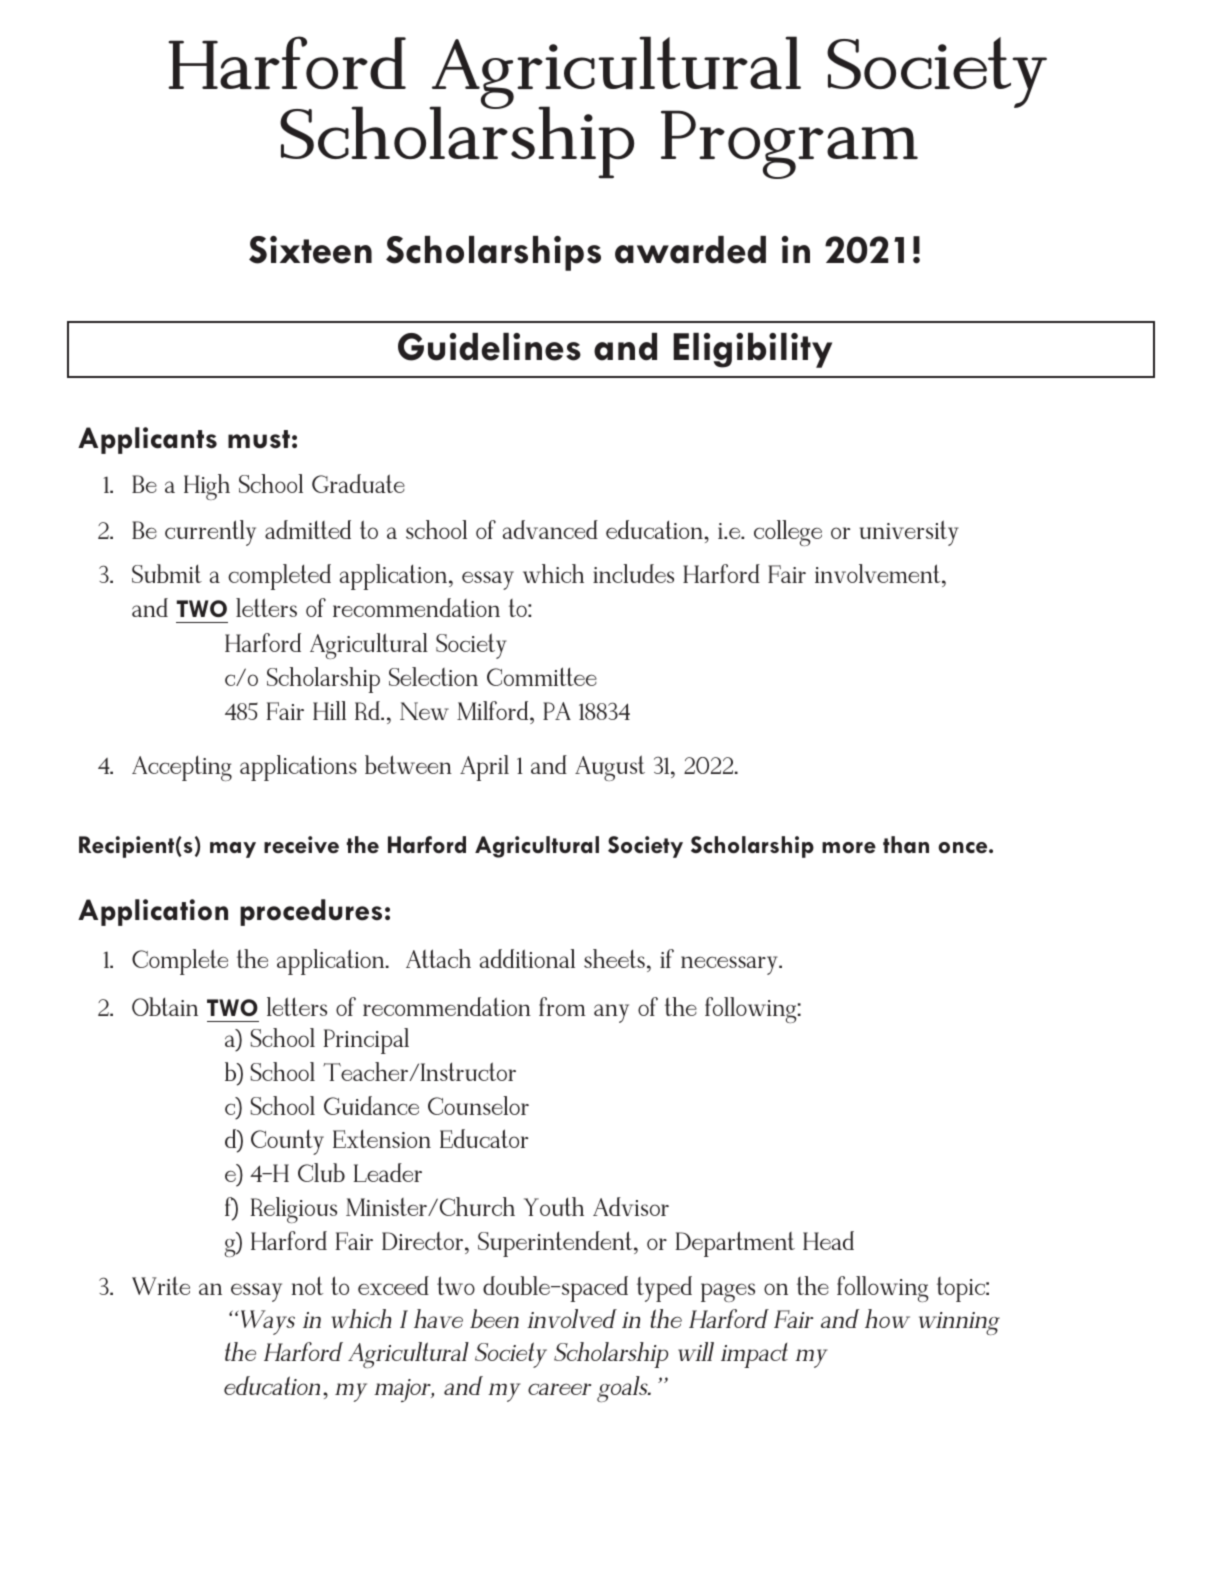 The image size is (1216, 1573). I want to click on procedures, so click(311, 912).
